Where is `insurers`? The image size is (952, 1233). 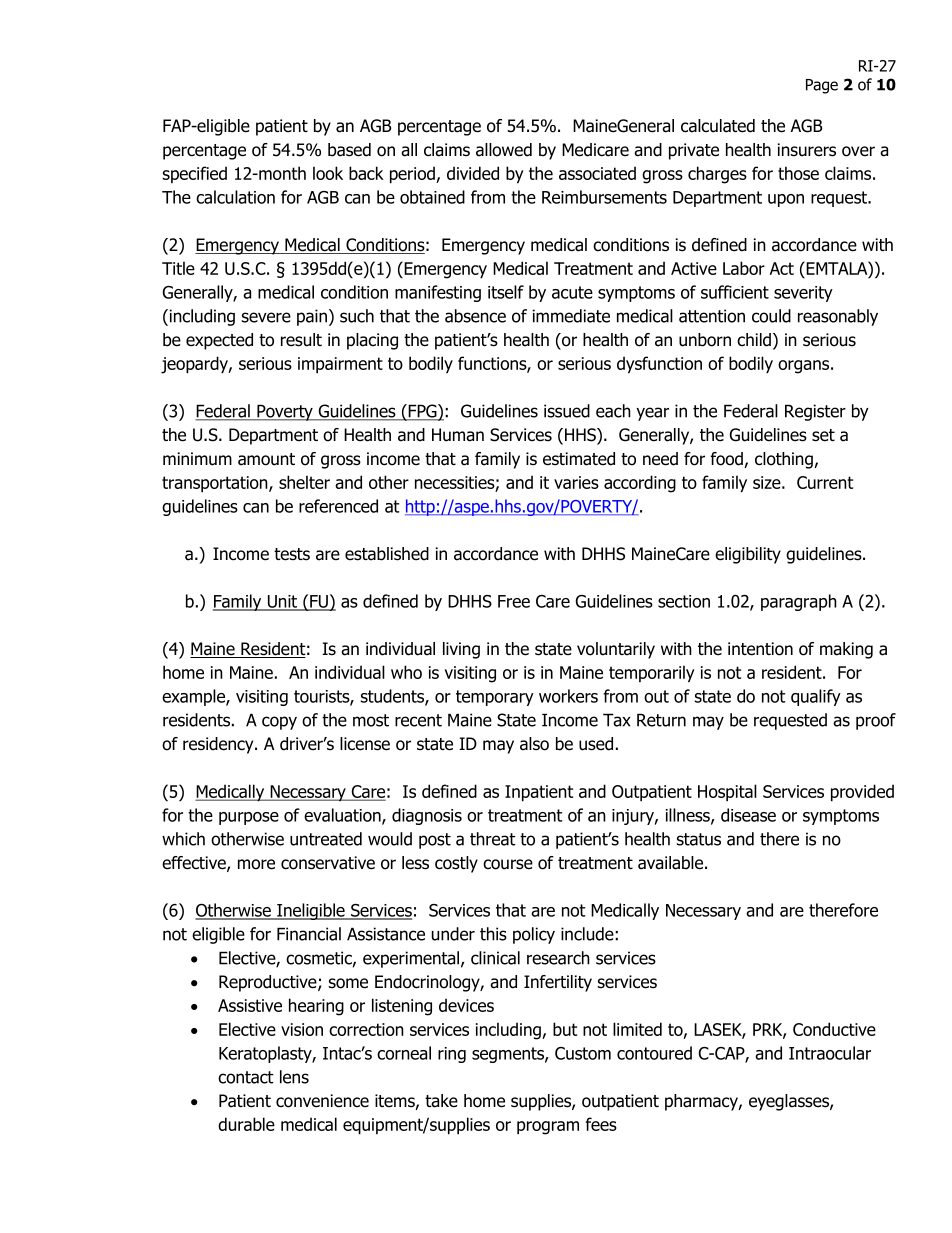
insurers is located at coordinates (807, 150).
